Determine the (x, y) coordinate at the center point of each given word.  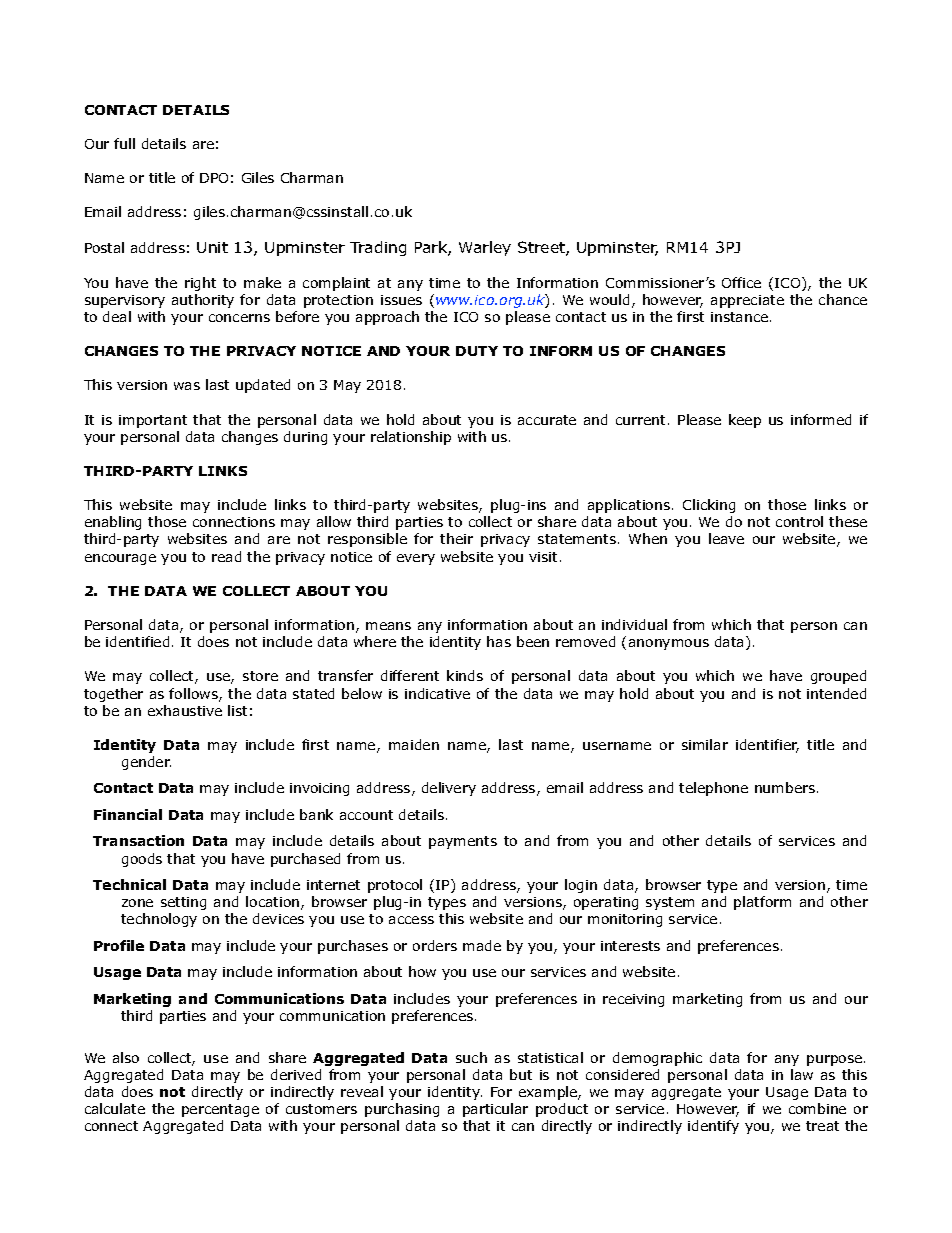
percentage (220, 1110)
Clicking (709, 506)
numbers (786, 787)
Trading (378, 248)
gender (146, 763)
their (456, 538)
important (153, 421)
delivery (449, 789)
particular (495, 1110)
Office (741, 282)
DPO (214, 178)
